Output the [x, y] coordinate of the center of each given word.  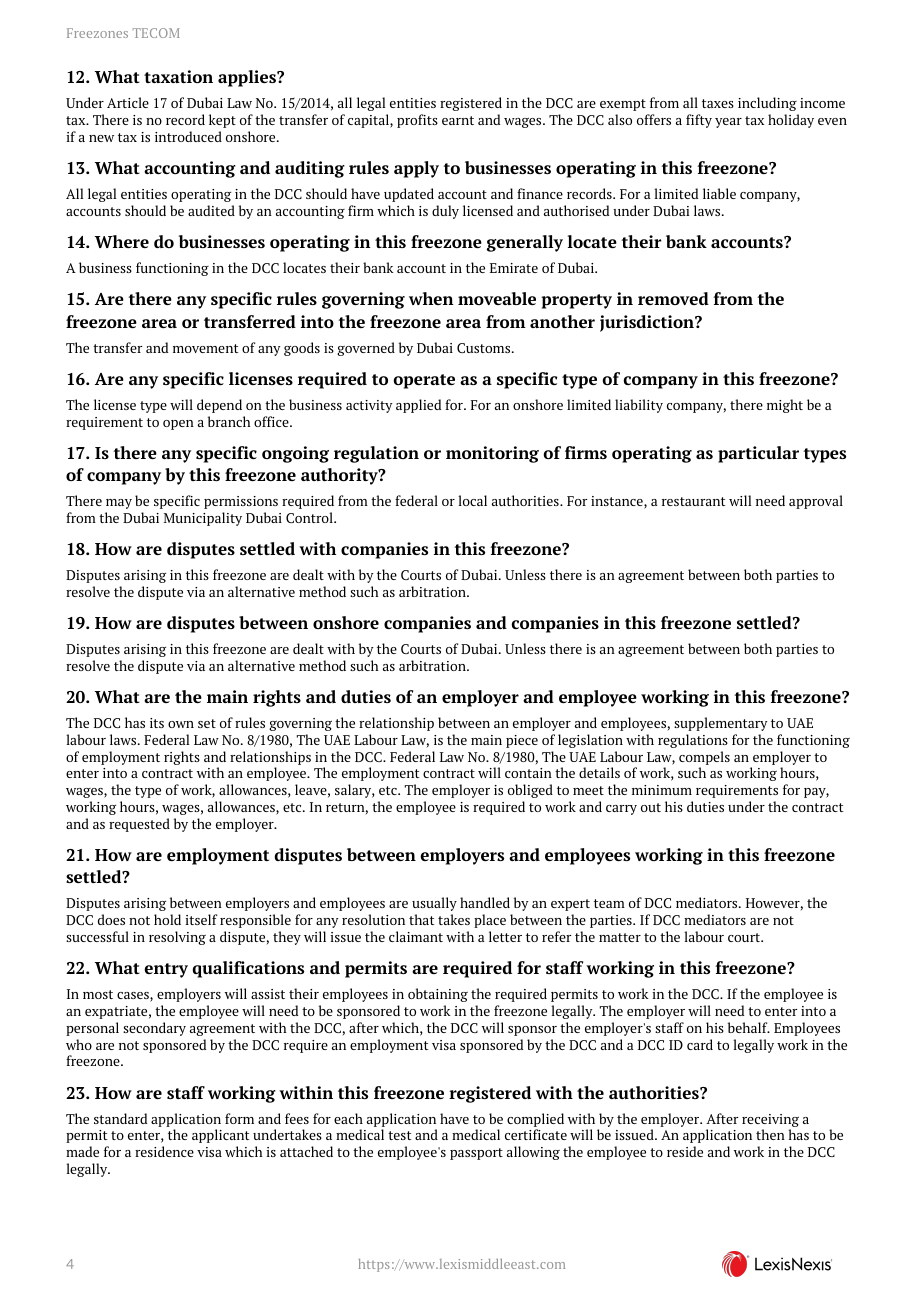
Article [128, 102]
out [651, 807]
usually [434, 904]
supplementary [721, 724]
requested [139, 825]
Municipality [203, 519]
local [472, 500]
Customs [485, 348]
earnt [458, 120]
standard [120, 1118]
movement [205, 348]
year [728, 123]
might [785, 406]
